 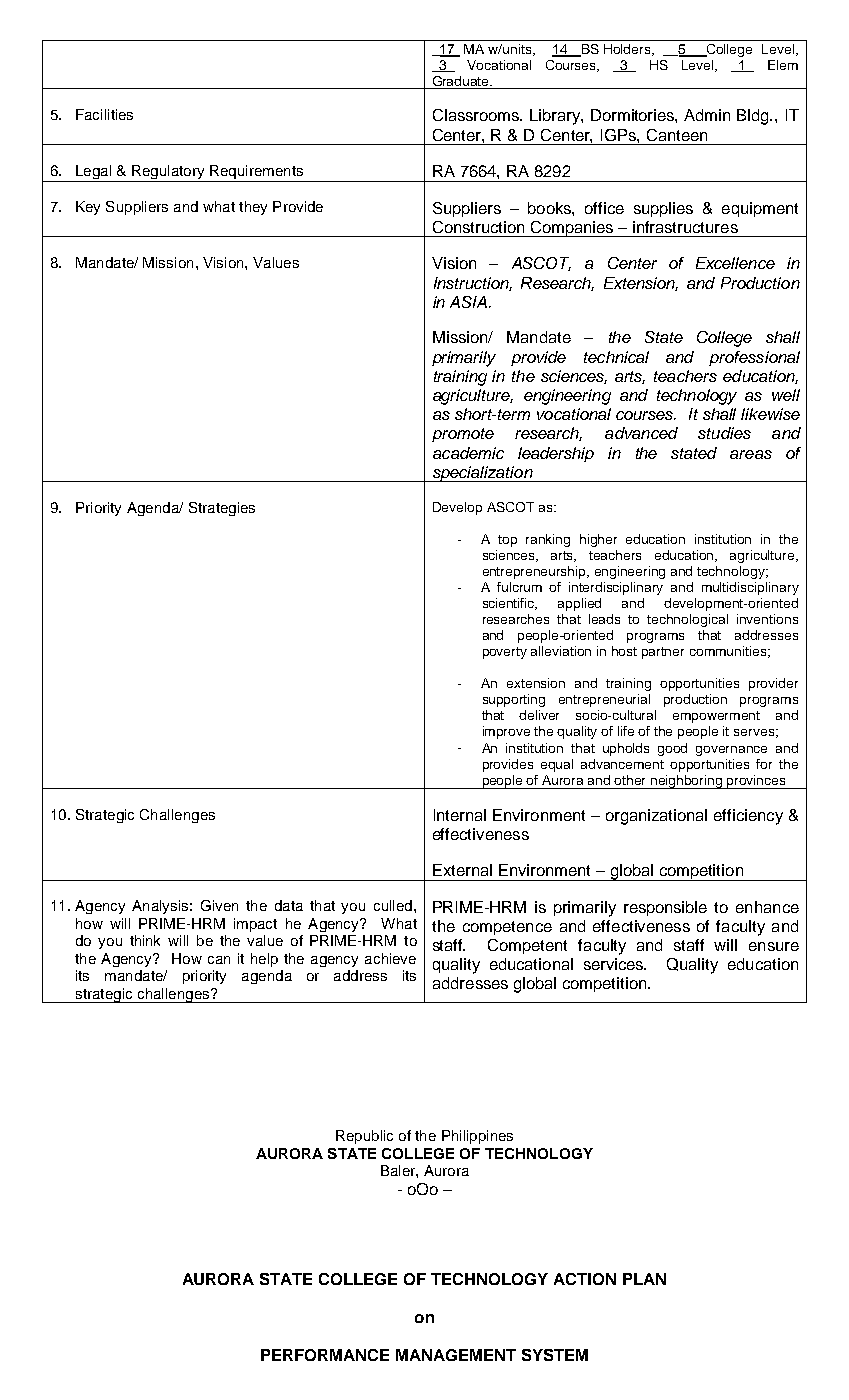 What do you see at coordinates (325, 1355) in the screenshot?
I see `PERFORMANCE` at bounding box center [325, 1355].
